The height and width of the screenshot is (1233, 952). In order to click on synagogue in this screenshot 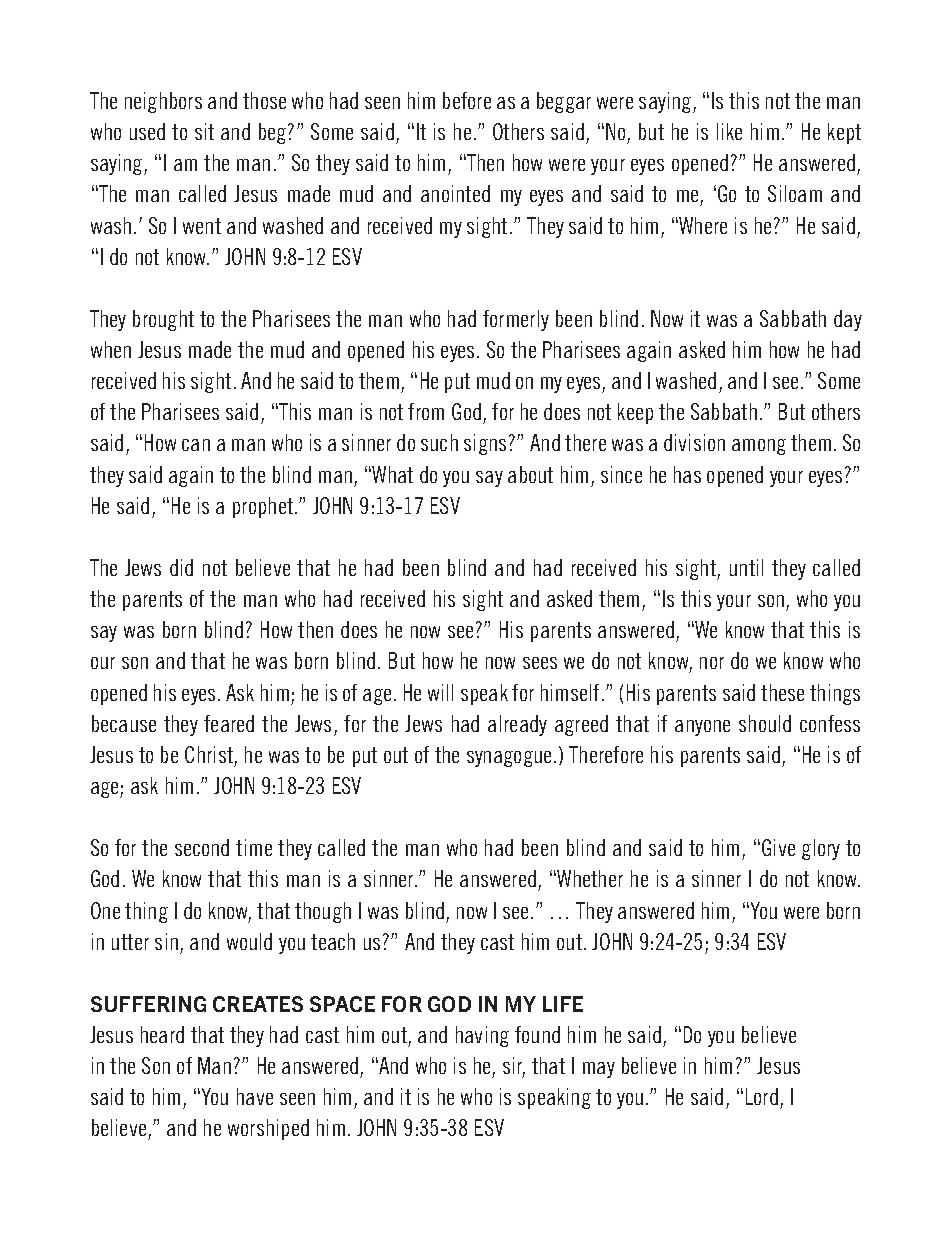, I will do `click(511, 759)`.
